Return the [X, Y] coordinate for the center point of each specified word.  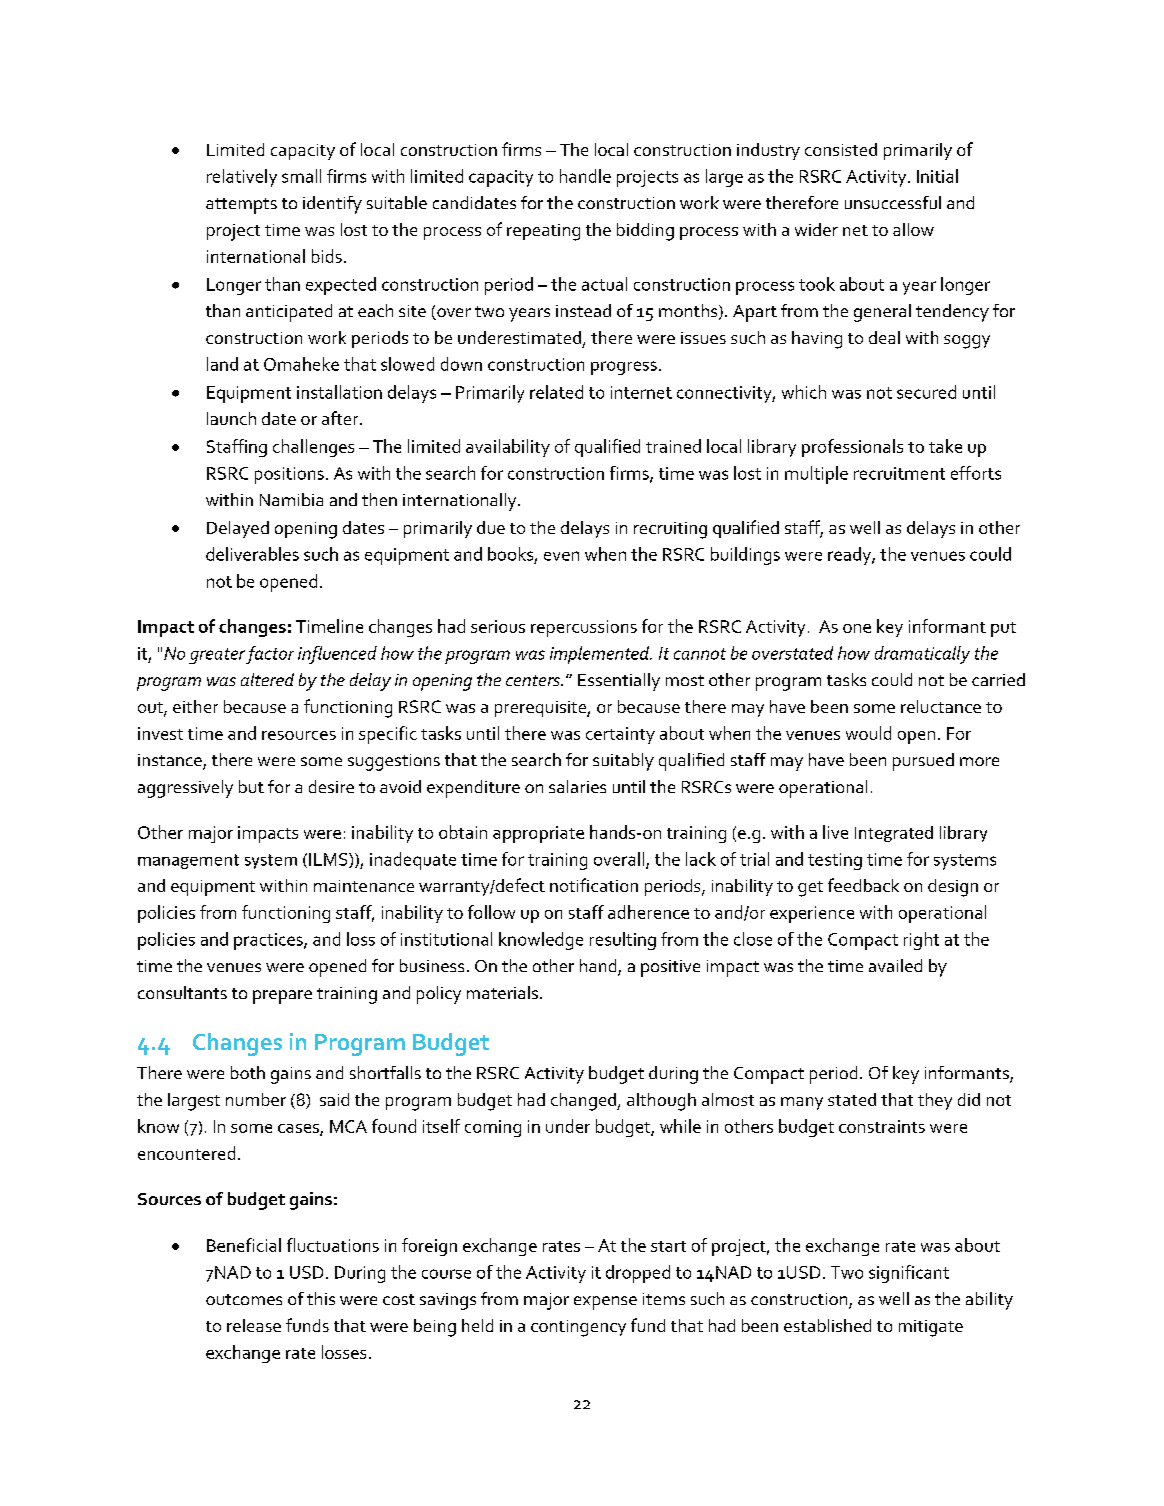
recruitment [899, 473]
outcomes [244, 1299]
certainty [620, 735]
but [251, 786]
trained [673, 446]
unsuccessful [893, 202]
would [868, 733]
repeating [543, 232]
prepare [282, 997]
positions [289, 475]
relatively [242, 178]
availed [895, 965]
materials [502, 992]
